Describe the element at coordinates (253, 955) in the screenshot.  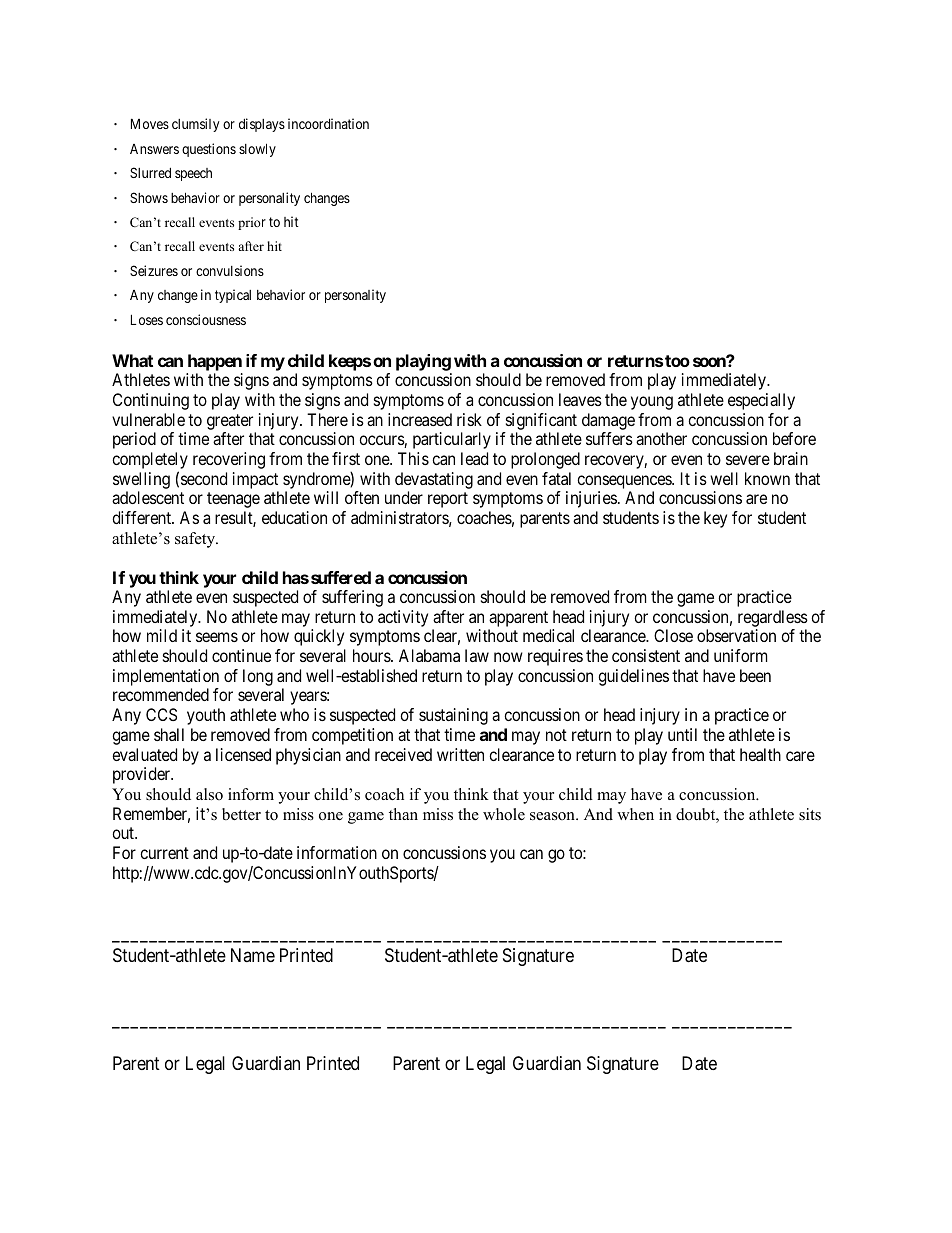
I see `Name` at that location.
